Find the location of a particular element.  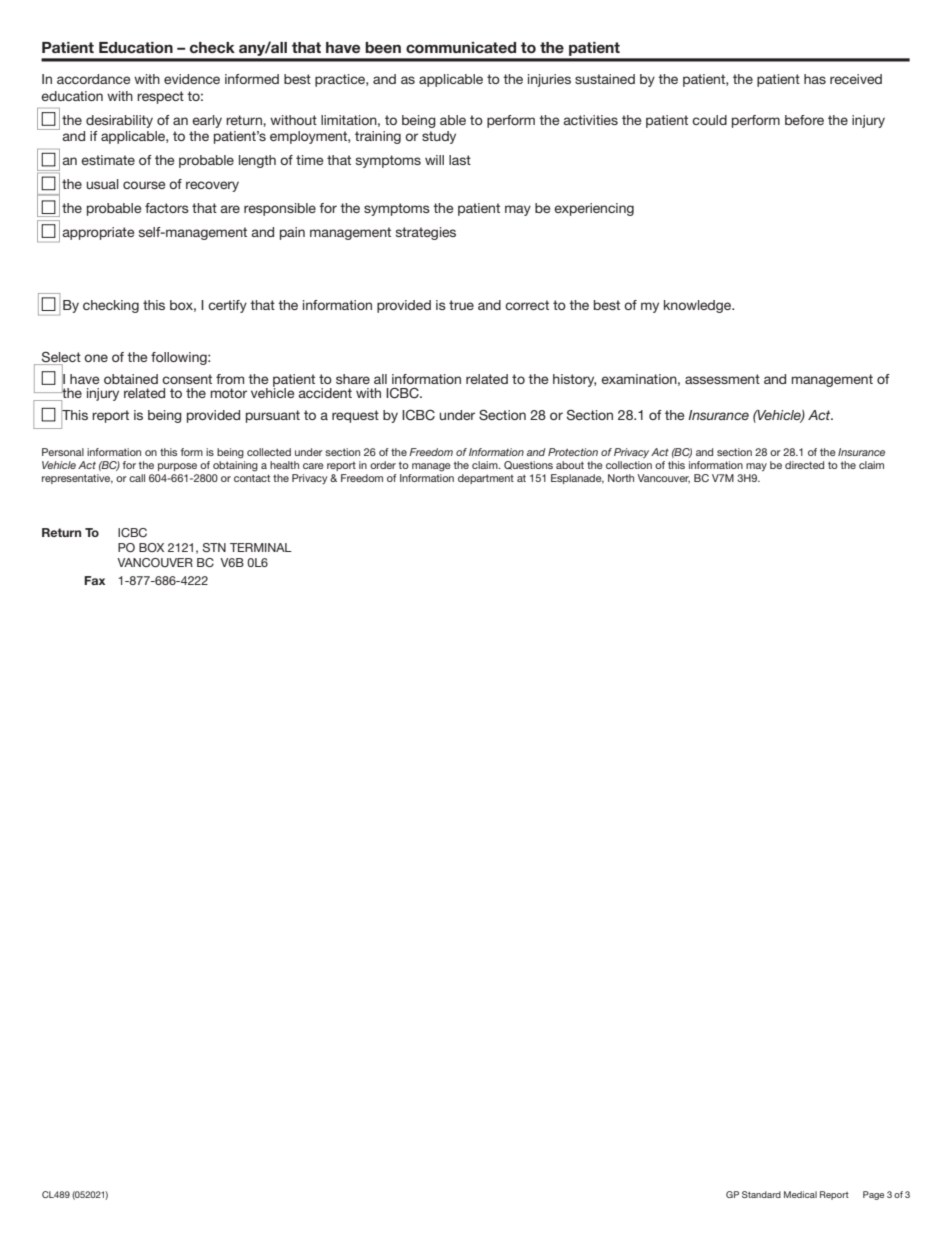

communicated is located at coordinates (461, 48).
